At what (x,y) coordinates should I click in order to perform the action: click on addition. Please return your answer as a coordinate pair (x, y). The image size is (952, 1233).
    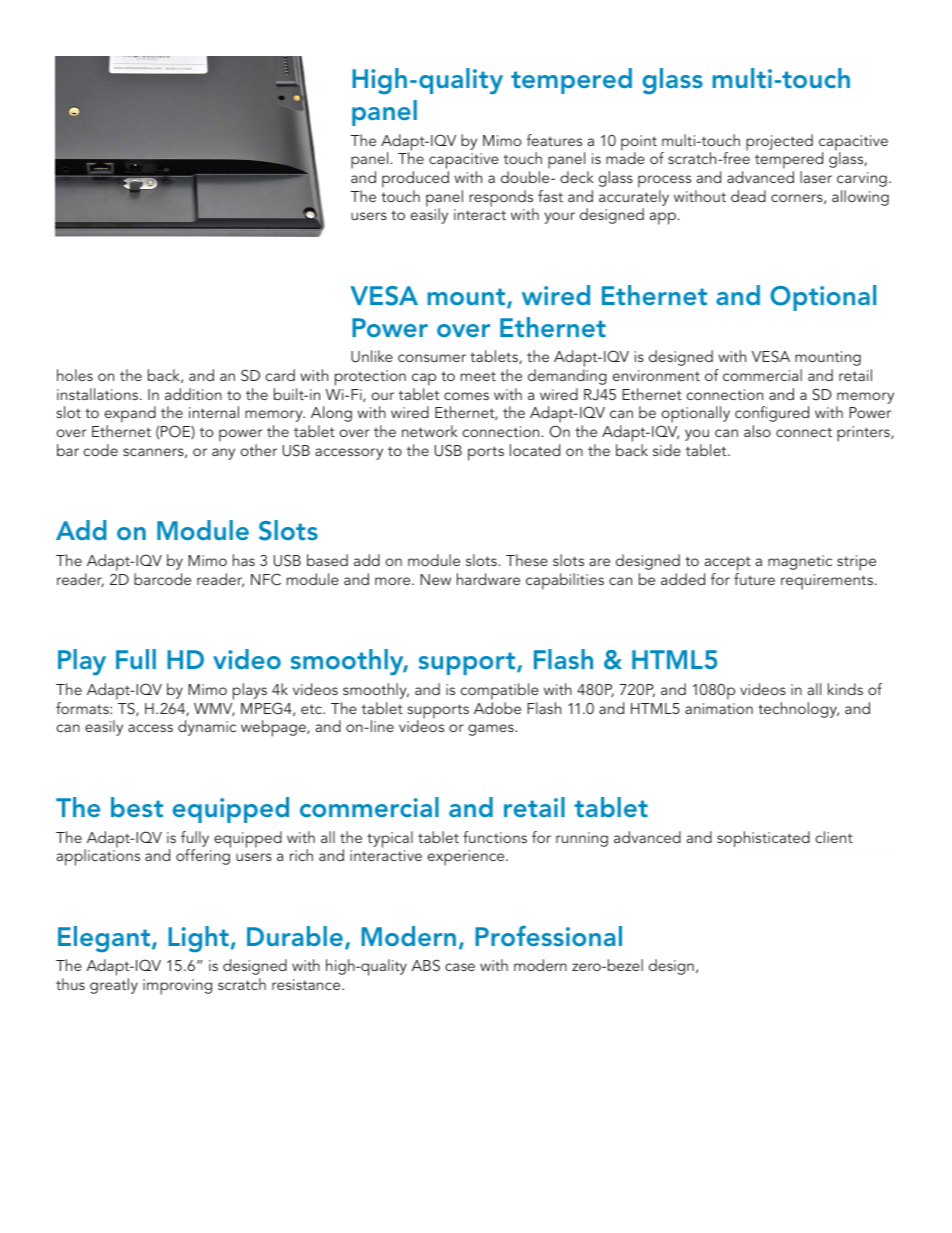
    Looking at the image, I should click on (193, 394).
